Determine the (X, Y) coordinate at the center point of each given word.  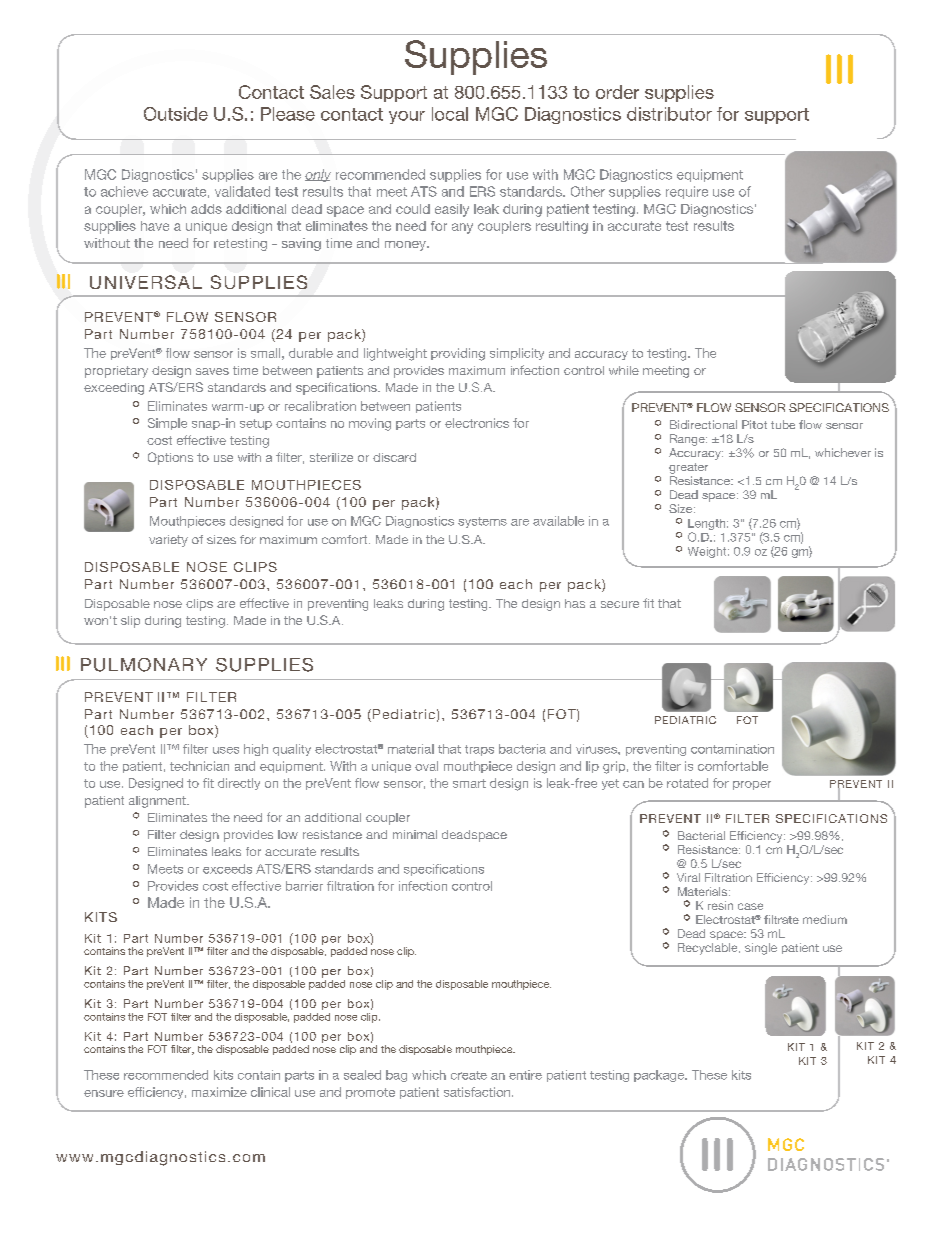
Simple (167, 424)
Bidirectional (703, 424)
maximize (219, 1092)
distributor (669, 114)
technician (199, 766)
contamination (732, 749)
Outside (176, 114)
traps (479, 750)
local (450, 114)
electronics (477, 423)
